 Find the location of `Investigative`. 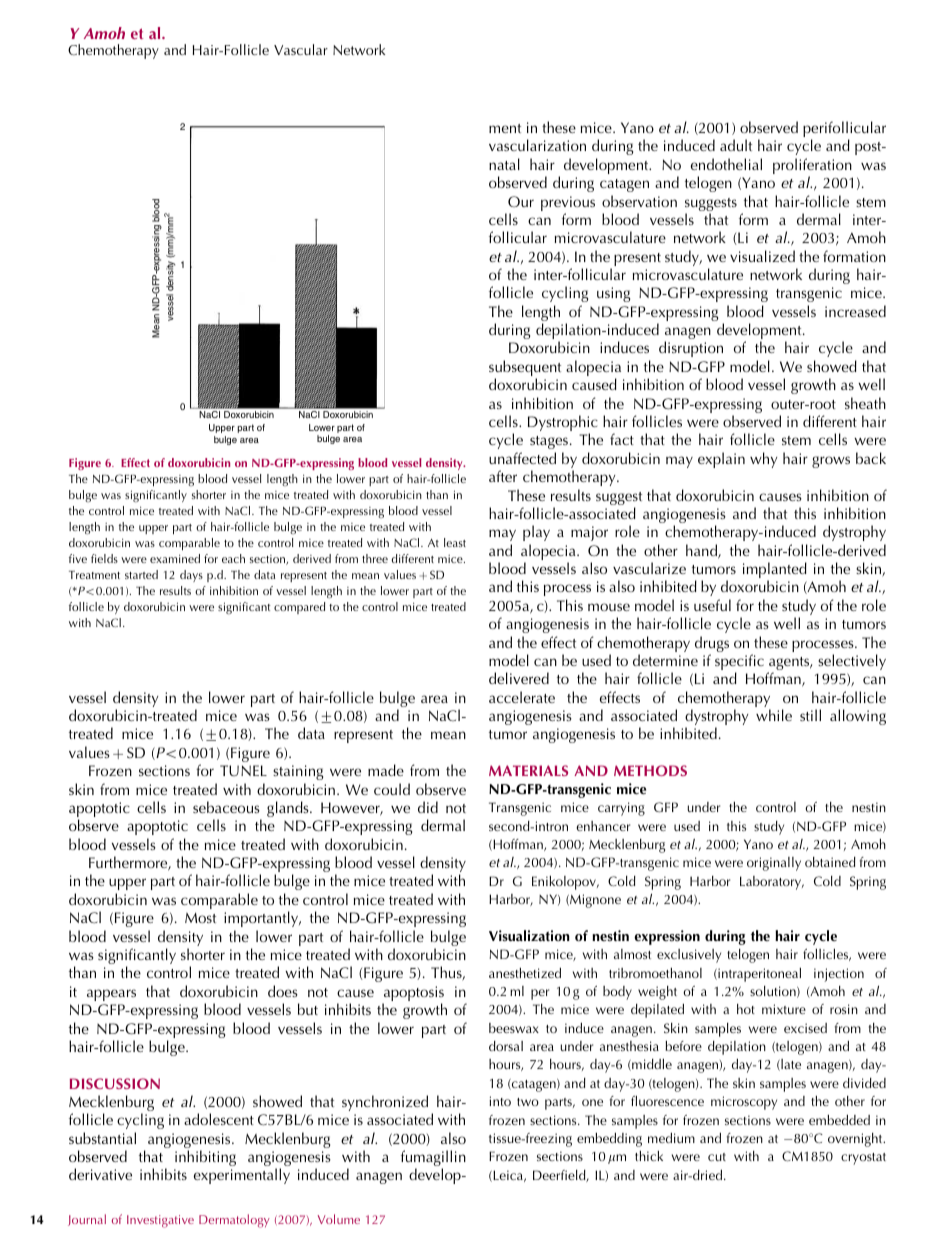

Investigative is located at coordinates (160, 1221).
